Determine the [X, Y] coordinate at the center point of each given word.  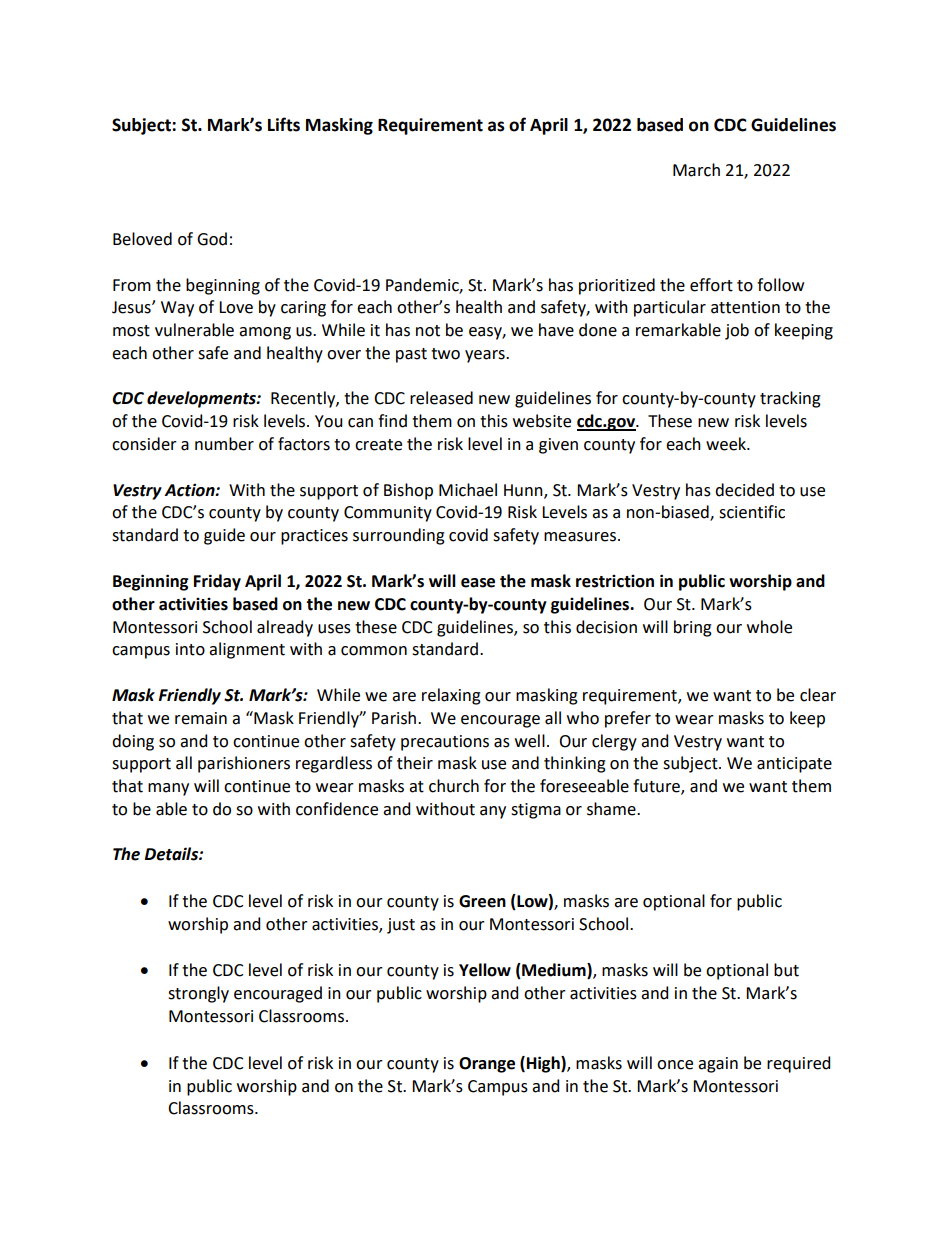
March [696, 170]
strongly [198, 994]
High [544, 1064]
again [718, 1065]
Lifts [284, 124]
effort [711, 285]
